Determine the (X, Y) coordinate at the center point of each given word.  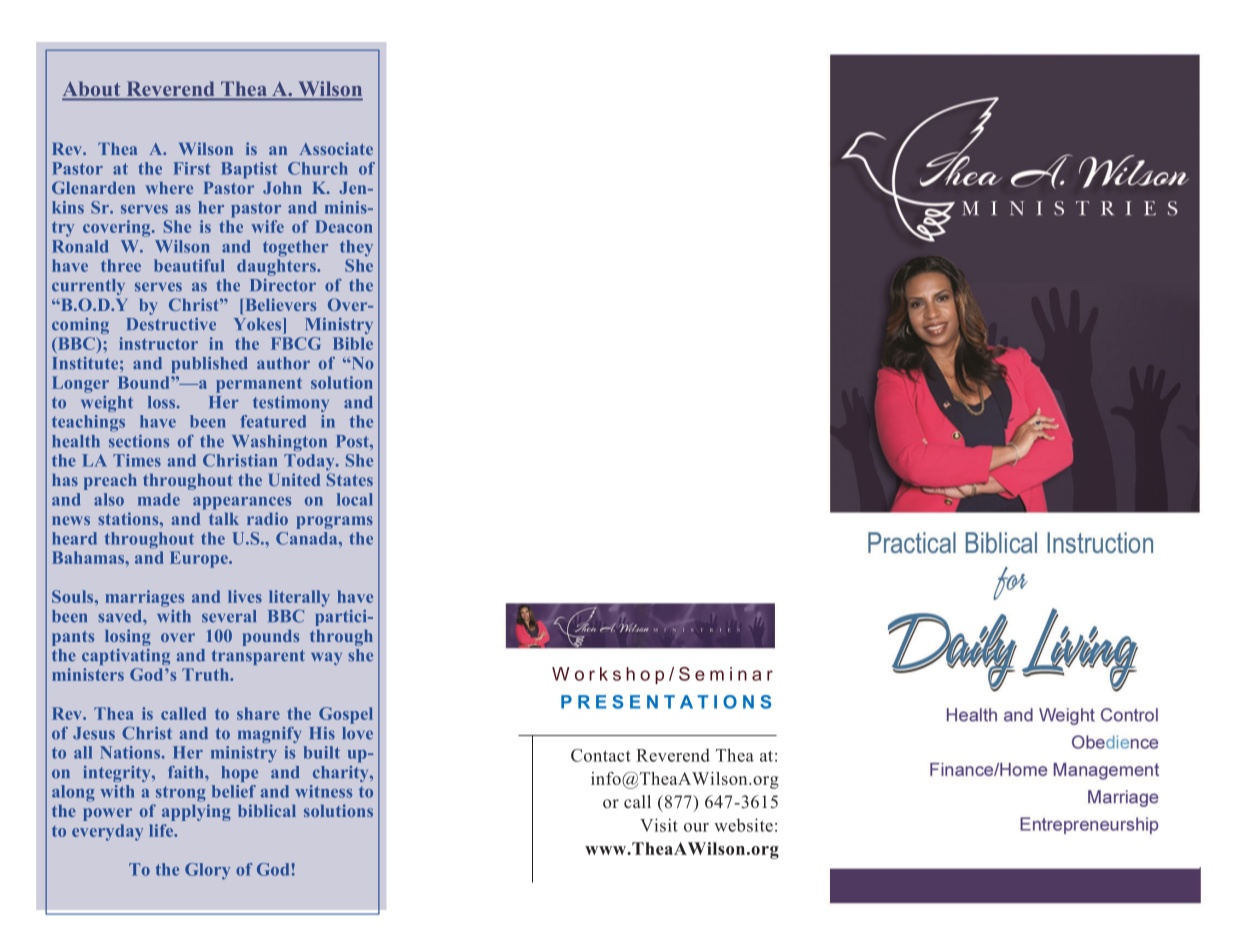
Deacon (344, 226)
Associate (336, 148)
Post (353, 441)
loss (163, 402)
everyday (107, 832)
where (169, 188)
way (326, 658)
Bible (353, 343)
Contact (601, 755)
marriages (144, 598)
